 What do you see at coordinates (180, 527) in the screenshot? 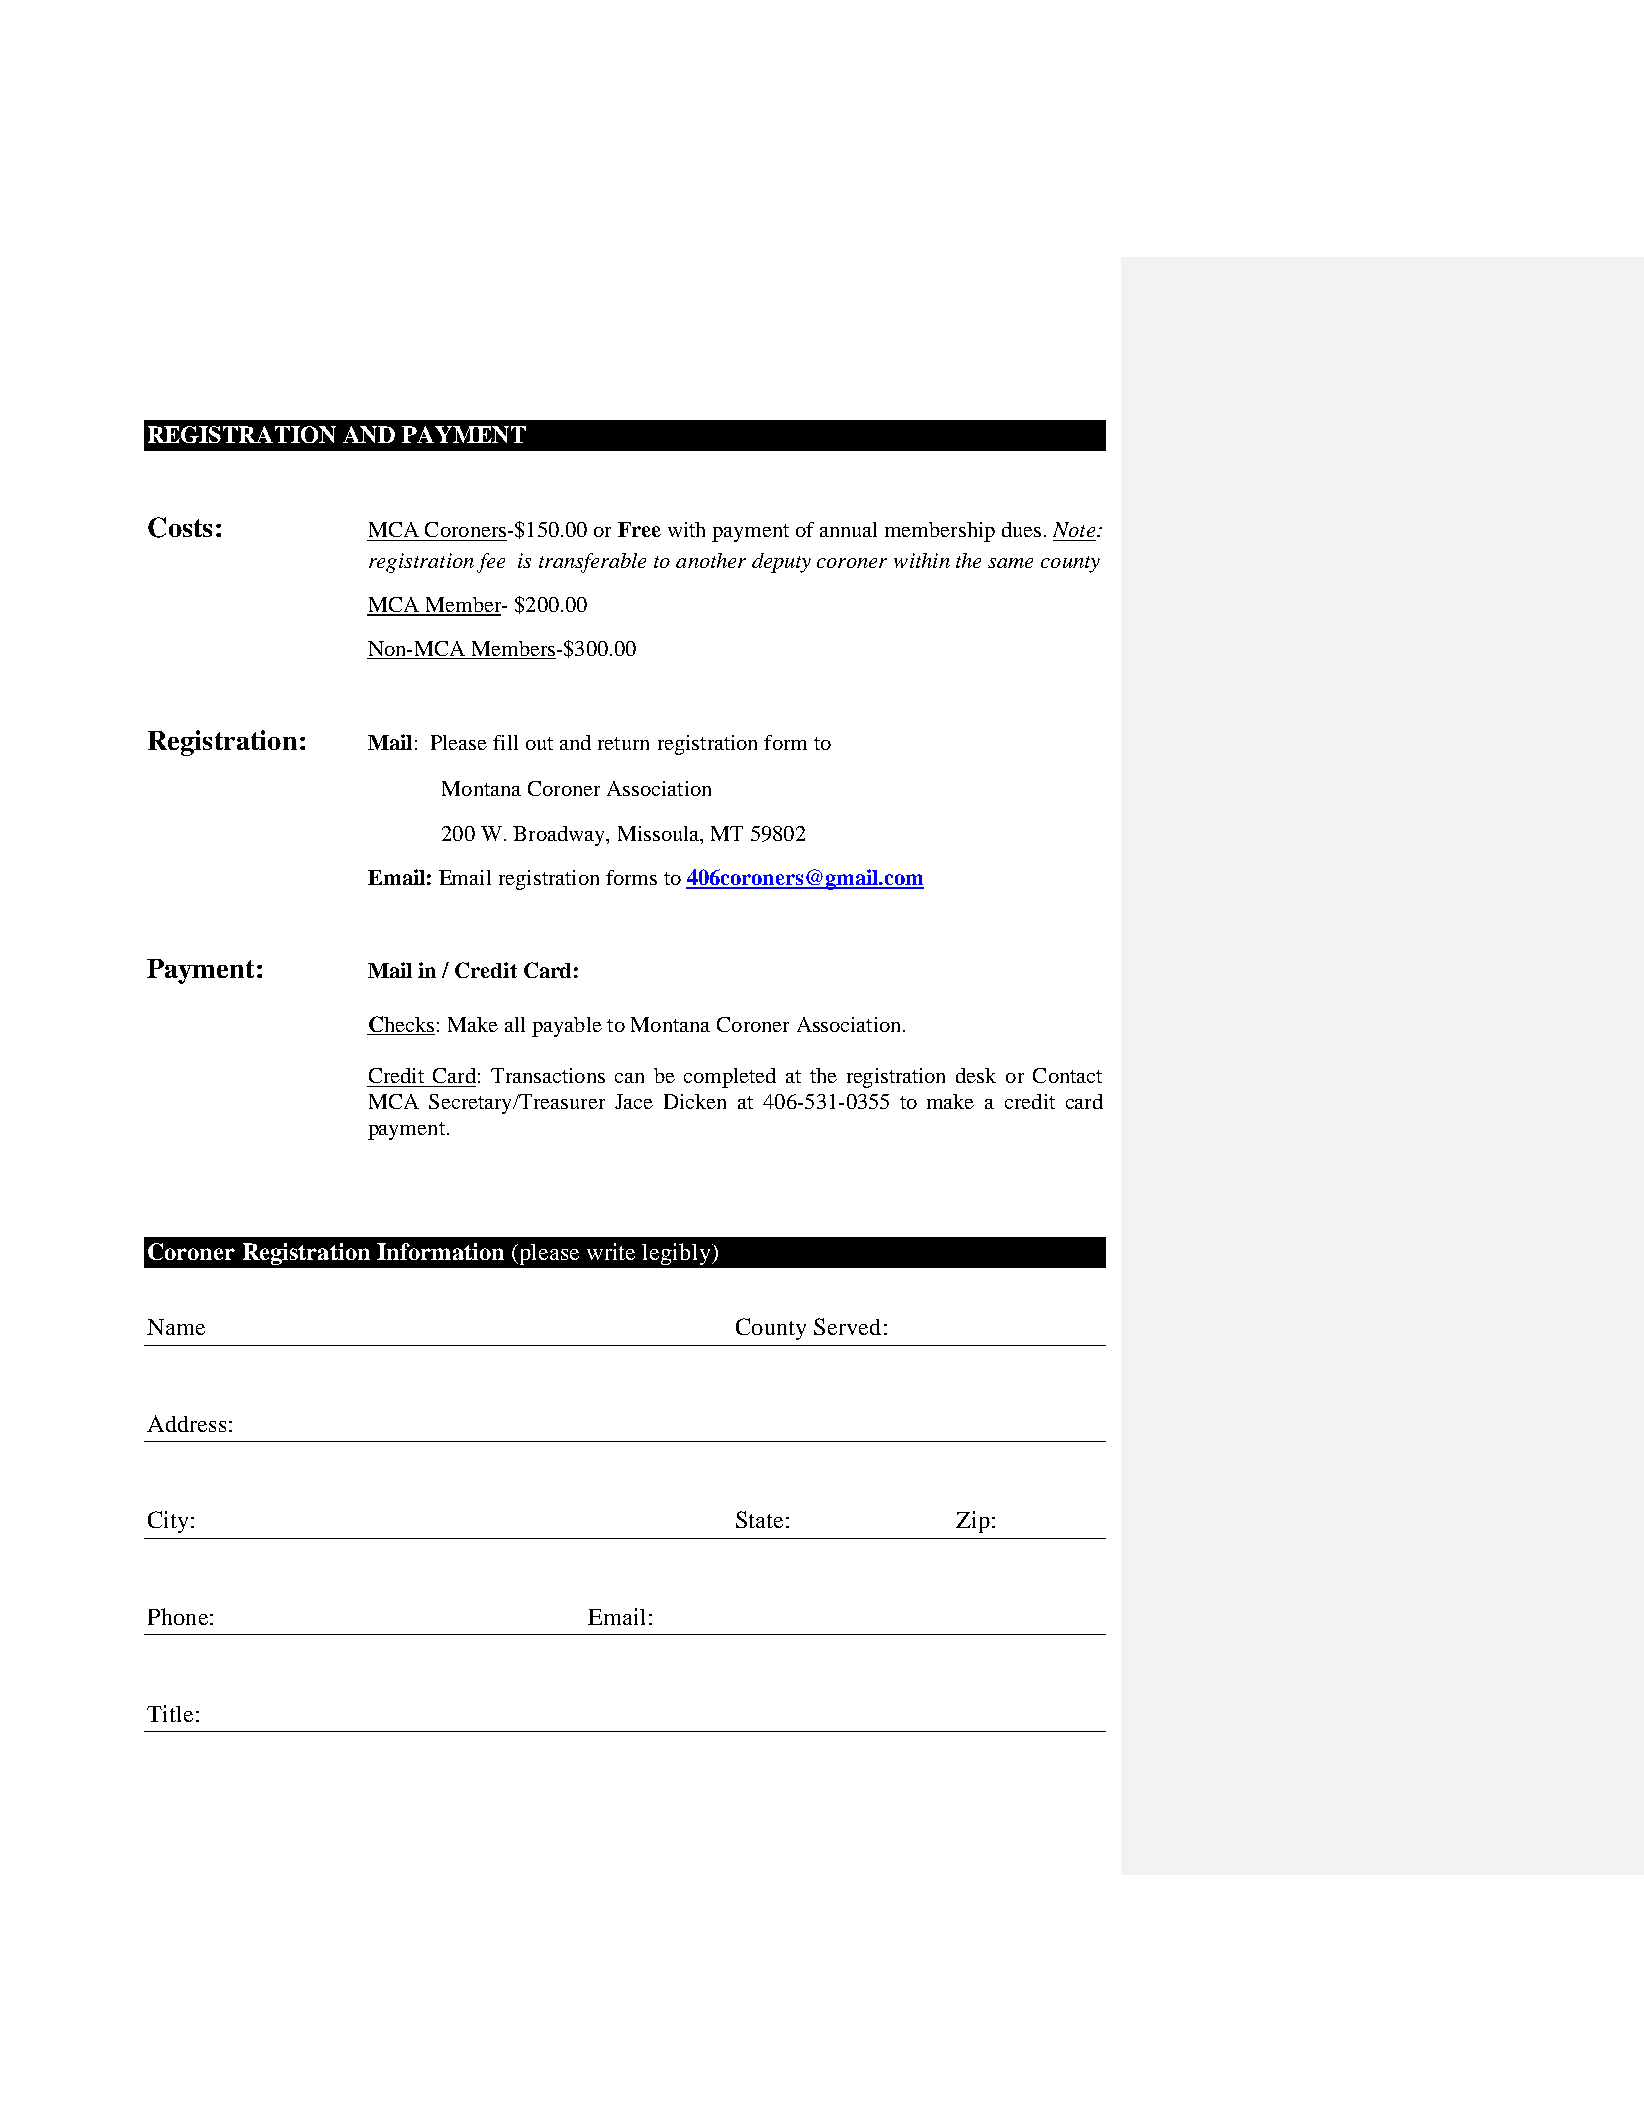
I see `Costs` at bounding box center [180, 527].
